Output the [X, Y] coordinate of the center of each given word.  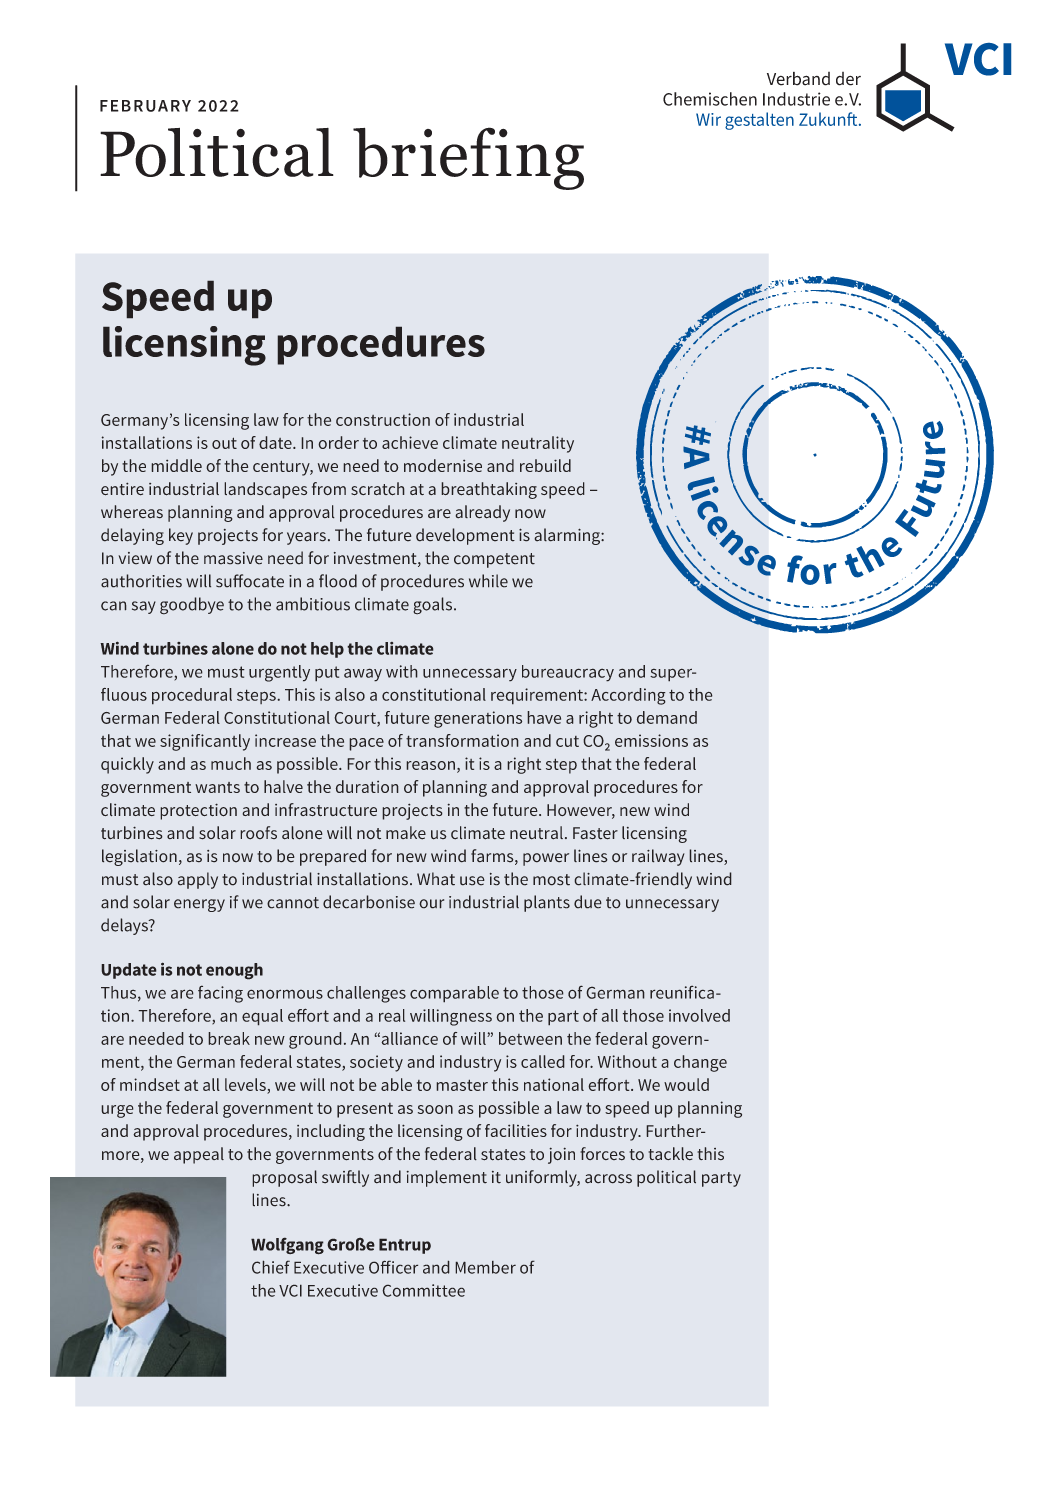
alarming [568, 536]
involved [699, 1015]
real [392, 1015]
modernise [443, 465]
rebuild [545, 465]
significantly [205, 742]
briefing [468, 158]
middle [176, 465]
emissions [651, 740]
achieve [410, 442]
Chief [271, 1267]
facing [220, 994]
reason [430, 765]
